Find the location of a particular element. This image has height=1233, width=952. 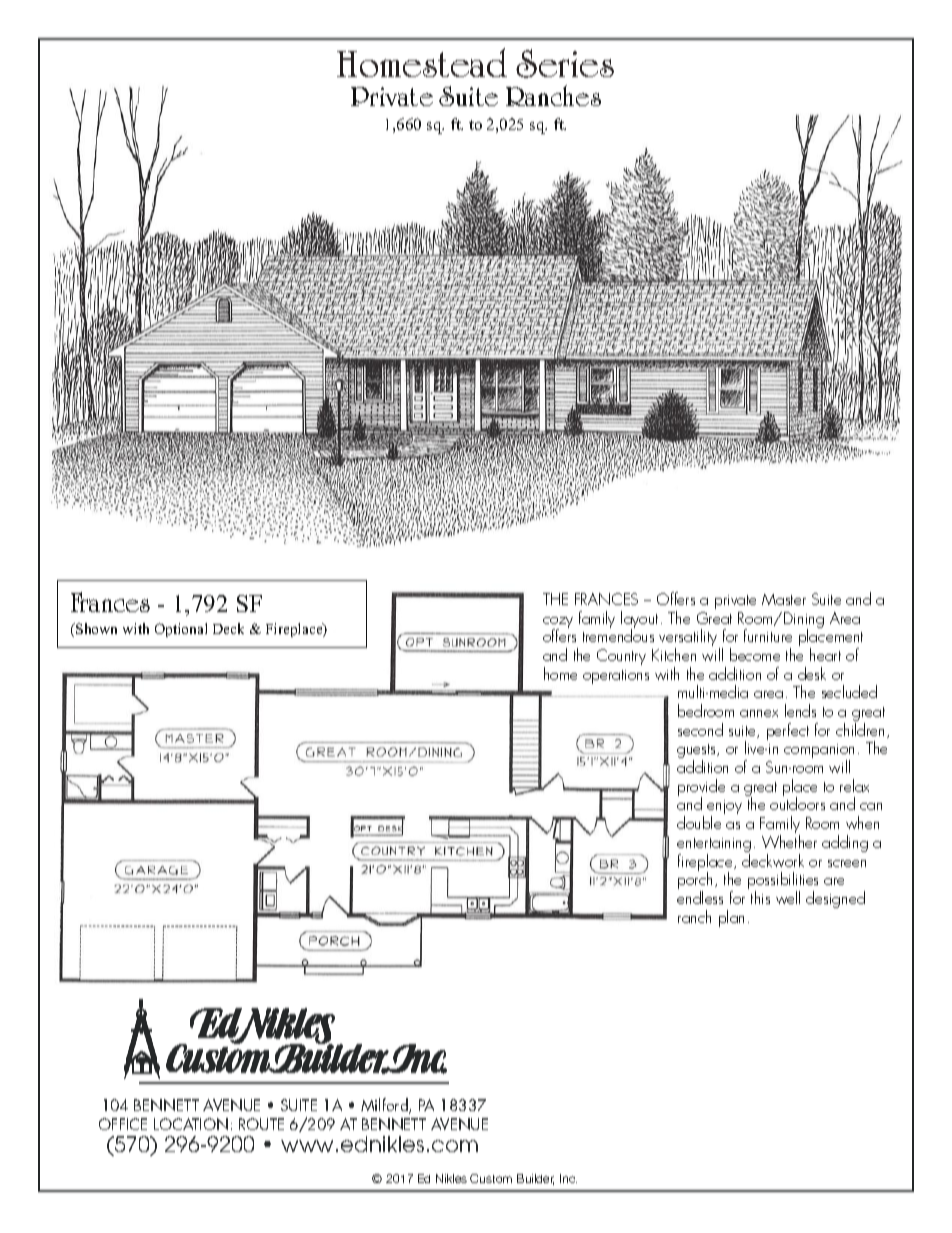

Series is located at coordinates (565, 63).
